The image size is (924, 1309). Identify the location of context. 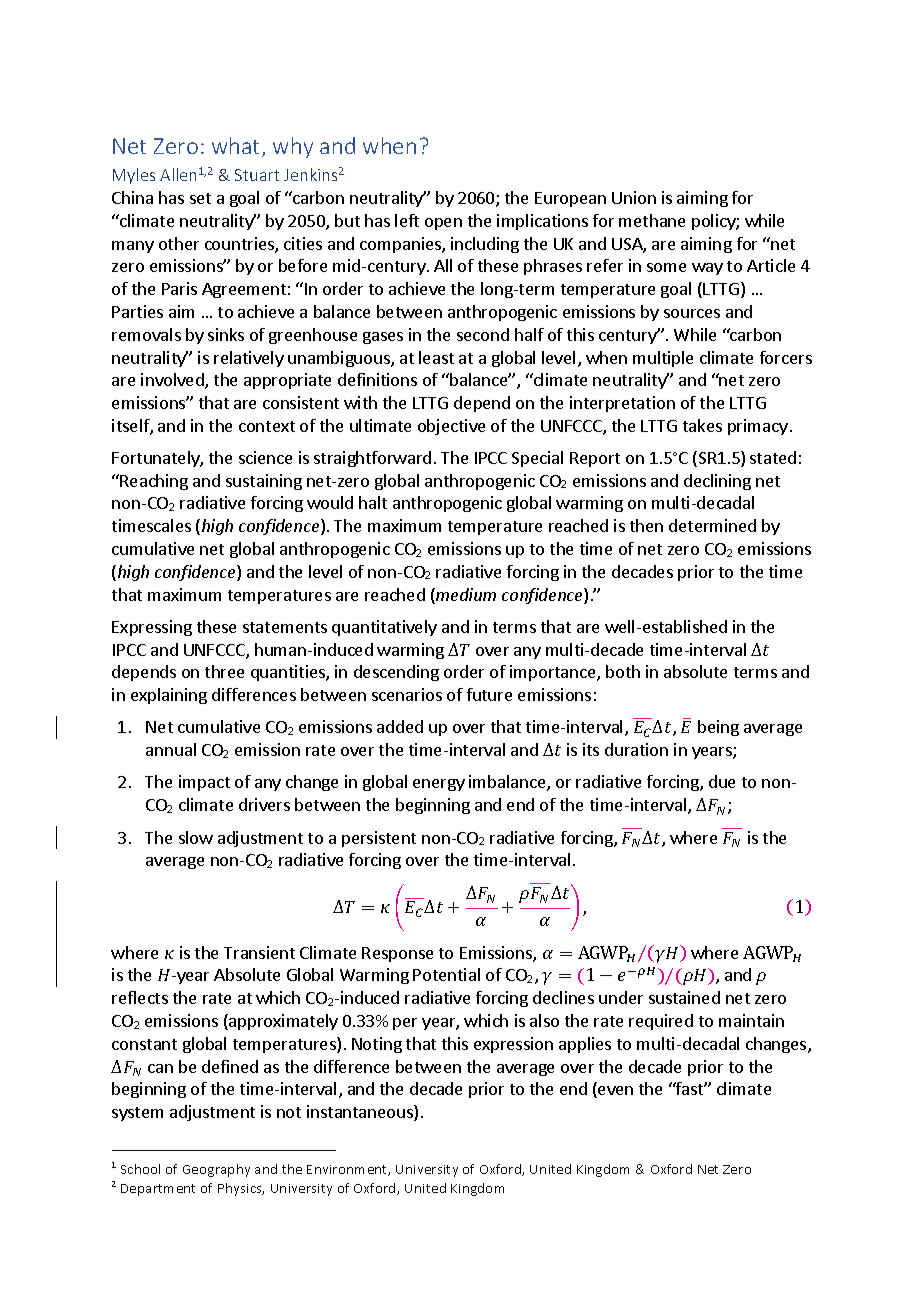
(267, 426).
